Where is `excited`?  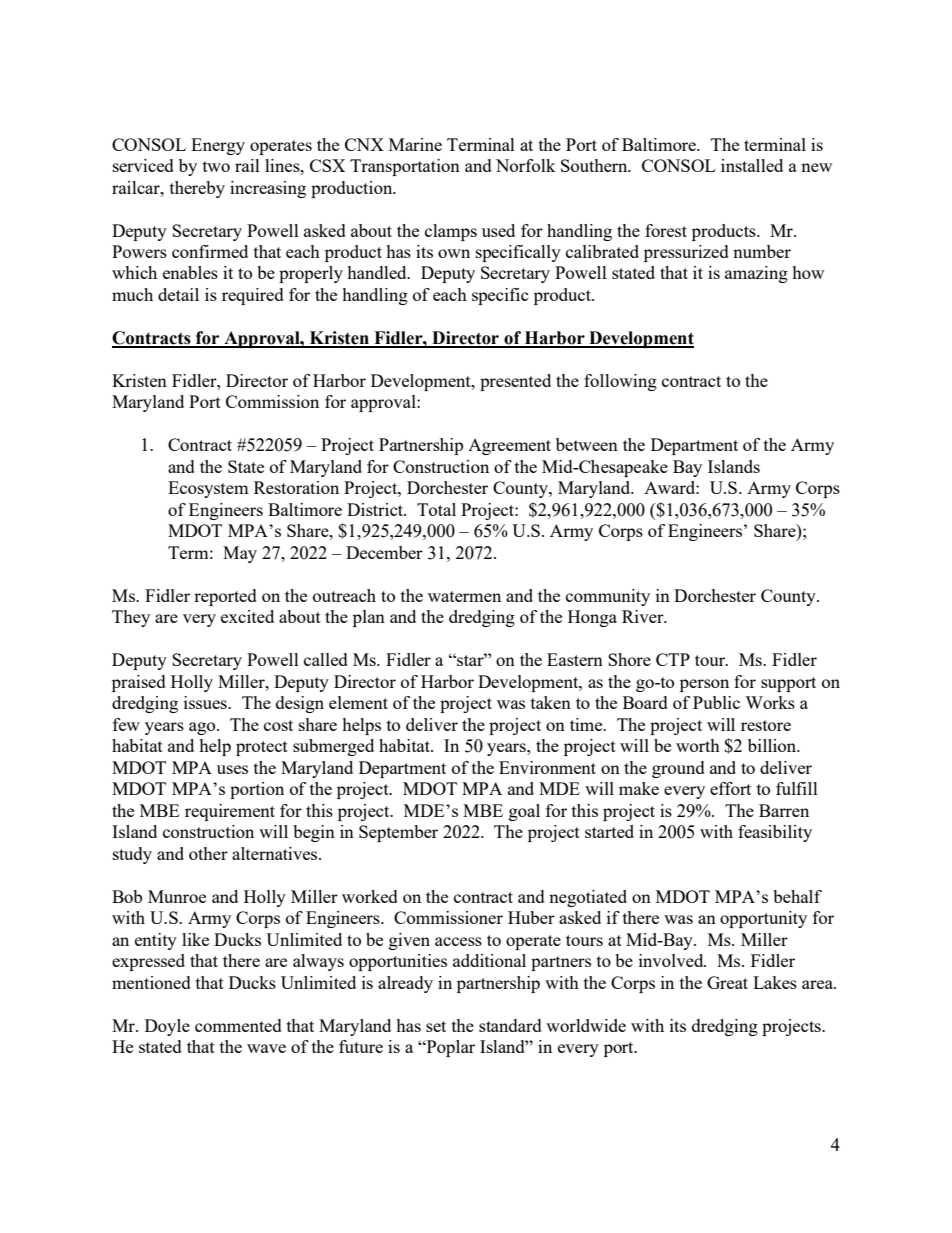
excited is located at coordinates (247, 616).
